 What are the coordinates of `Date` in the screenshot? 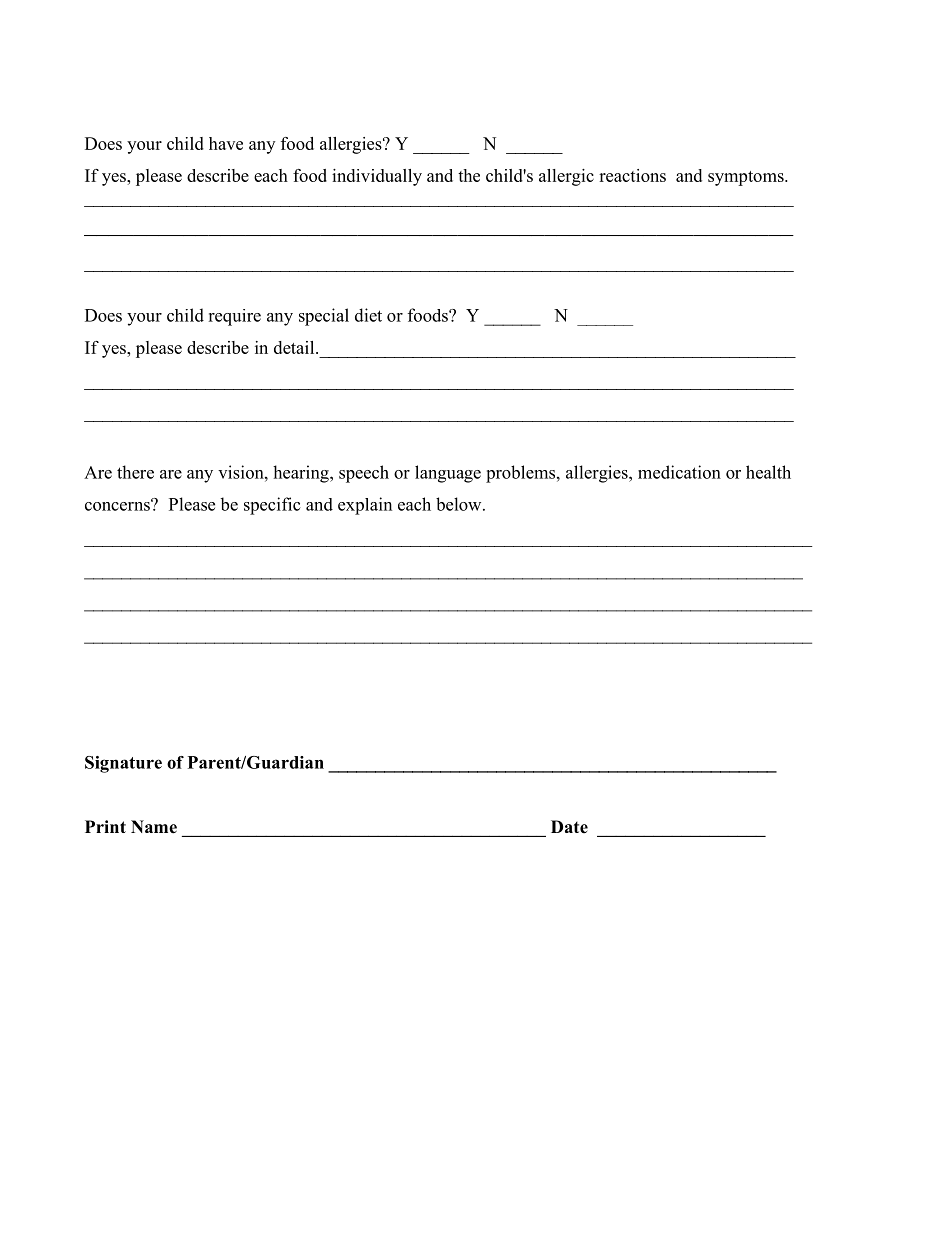 It's located at (569, 827).
